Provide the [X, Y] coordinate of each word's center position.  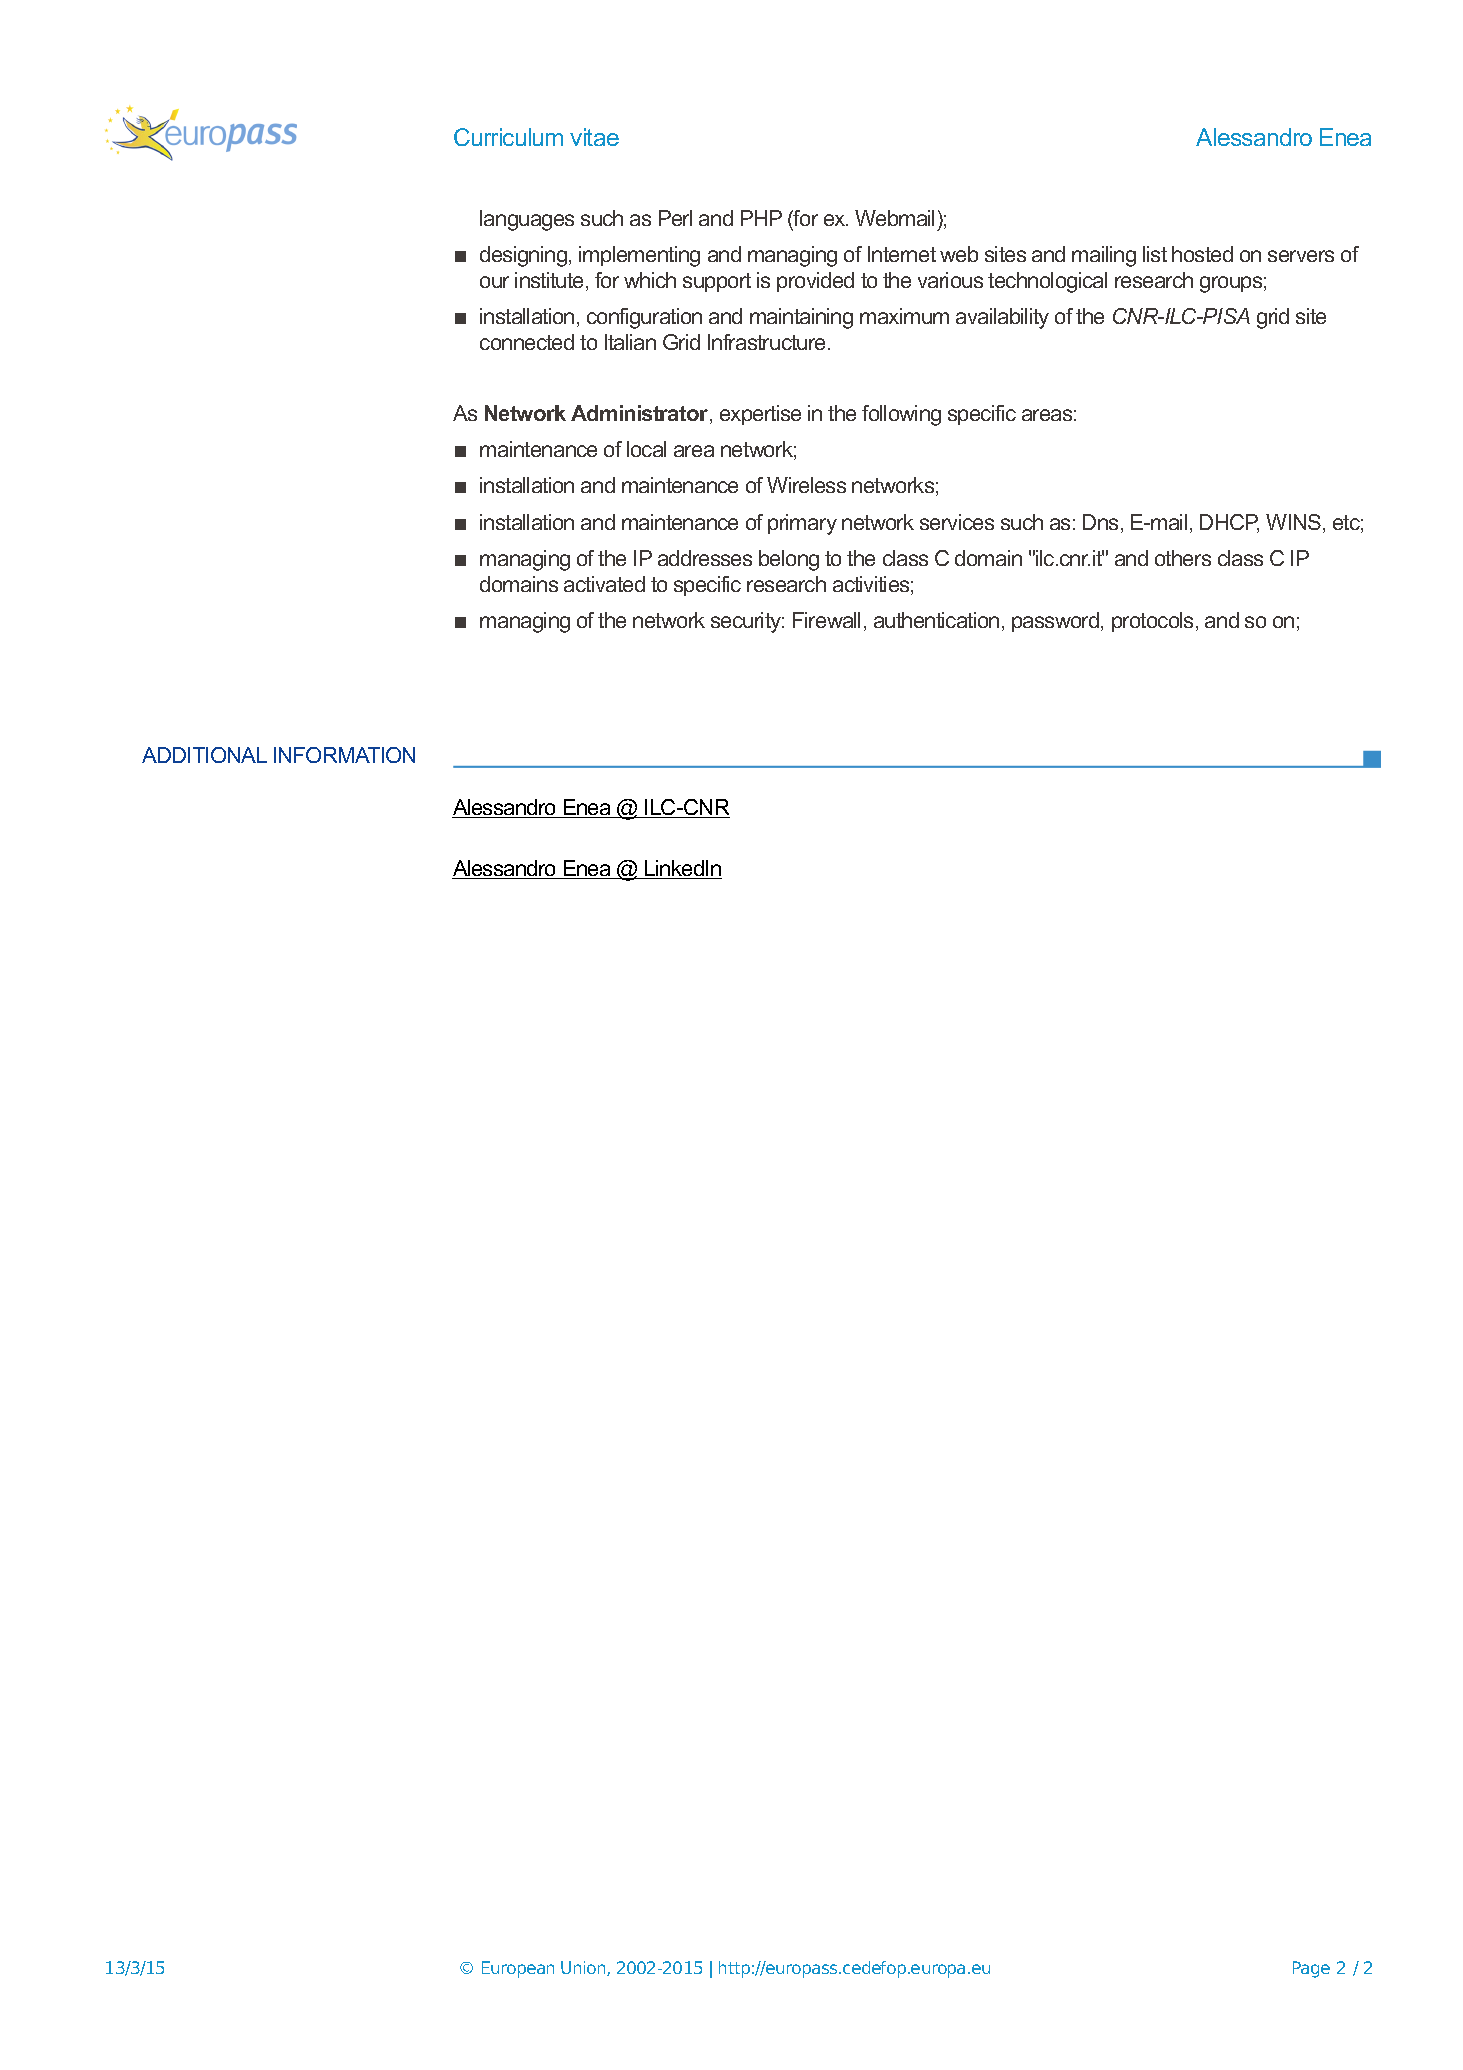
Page [1311, 1969]
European [518, 1969]
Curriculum [508, 137]
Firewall [826, 620]
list [1155, 254]
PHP [761, 218]
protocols [1152, 622]
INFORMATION [344, 755]
